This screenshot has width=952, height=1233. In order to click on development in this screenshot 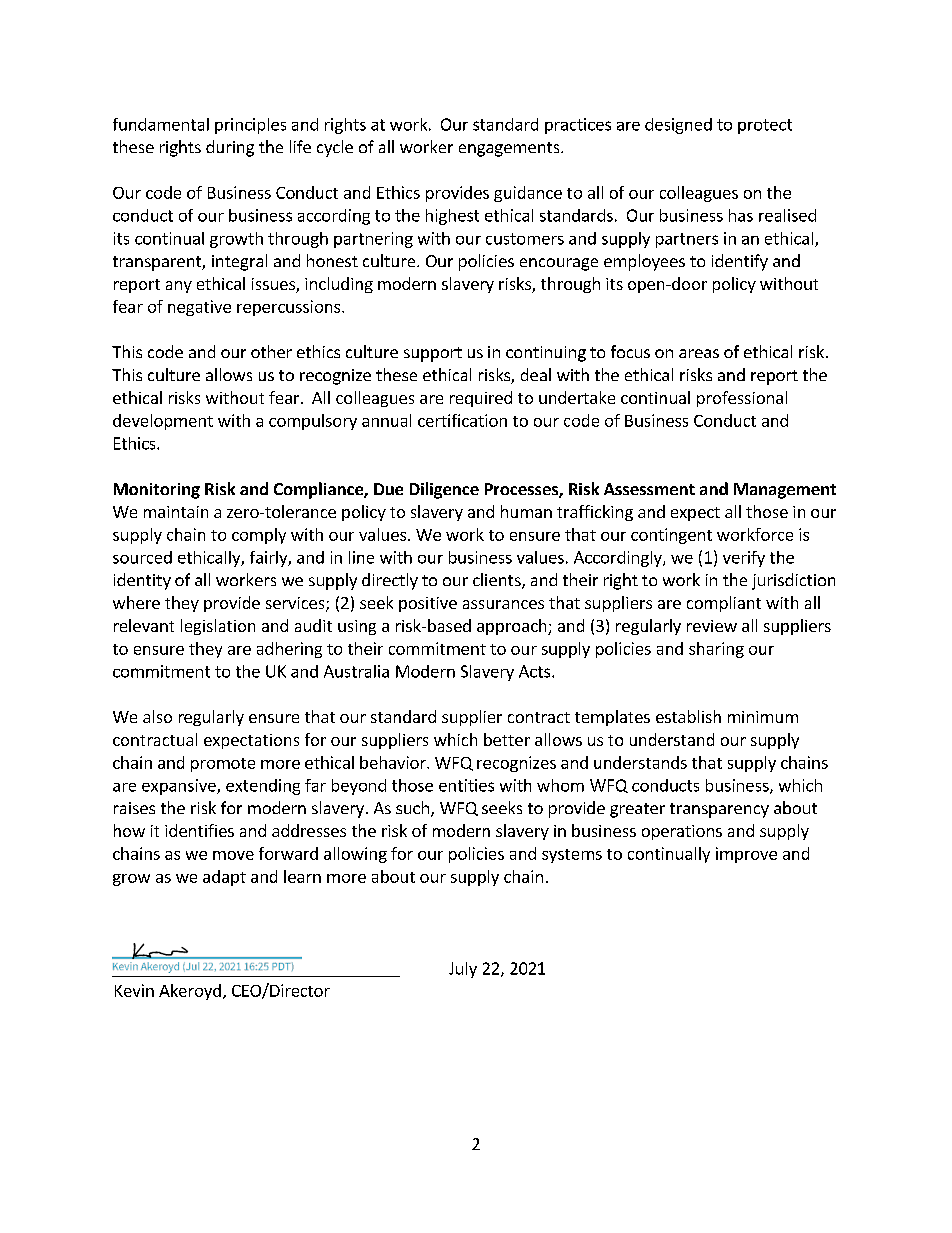, I will do `click(163, 422)`.
